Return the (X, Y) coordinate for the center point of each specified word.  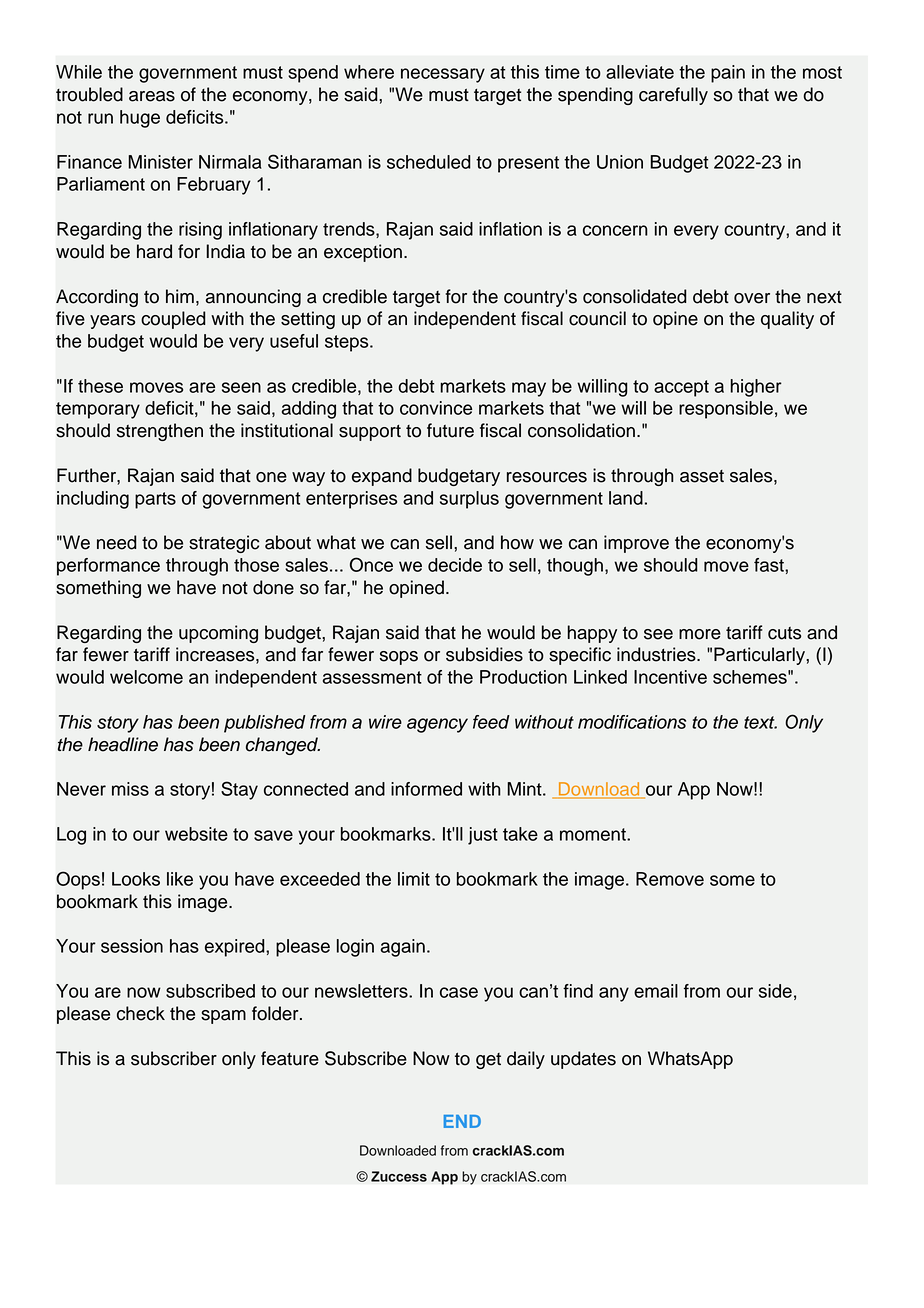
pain (728, 74)
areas (152, 96)
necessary (443, 75)
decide (455, 565)
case (459, 992)
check (141, 1013)
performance (108, 567)
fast (770, 565)
